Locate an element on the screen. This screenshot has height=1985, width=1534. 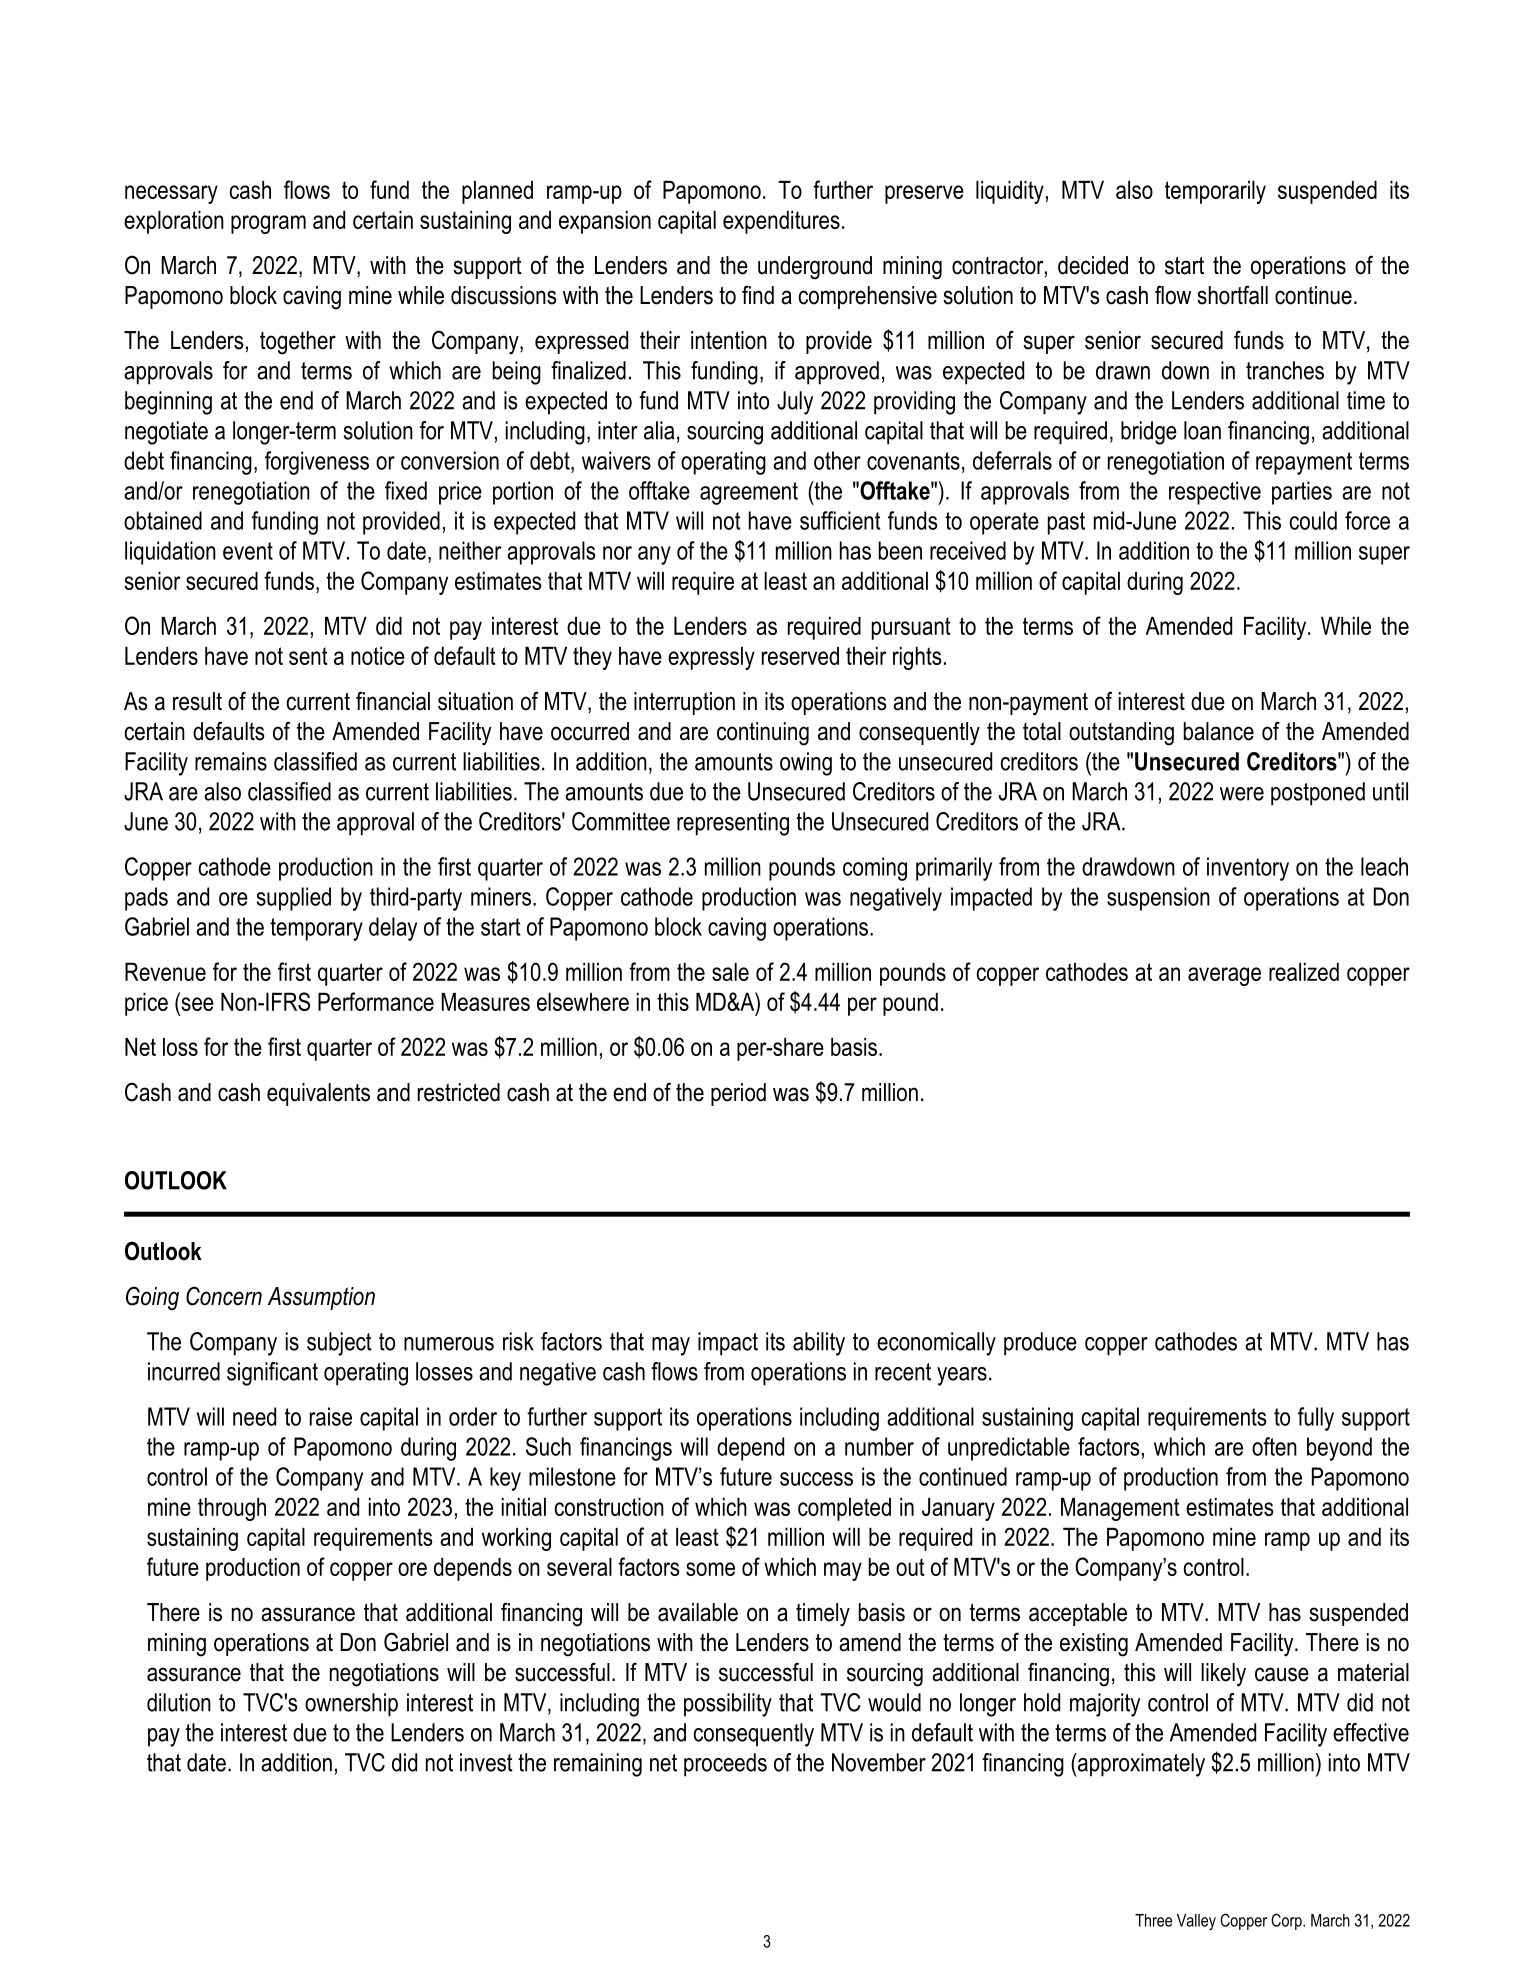
remains is located at coordinates (231, 761).
